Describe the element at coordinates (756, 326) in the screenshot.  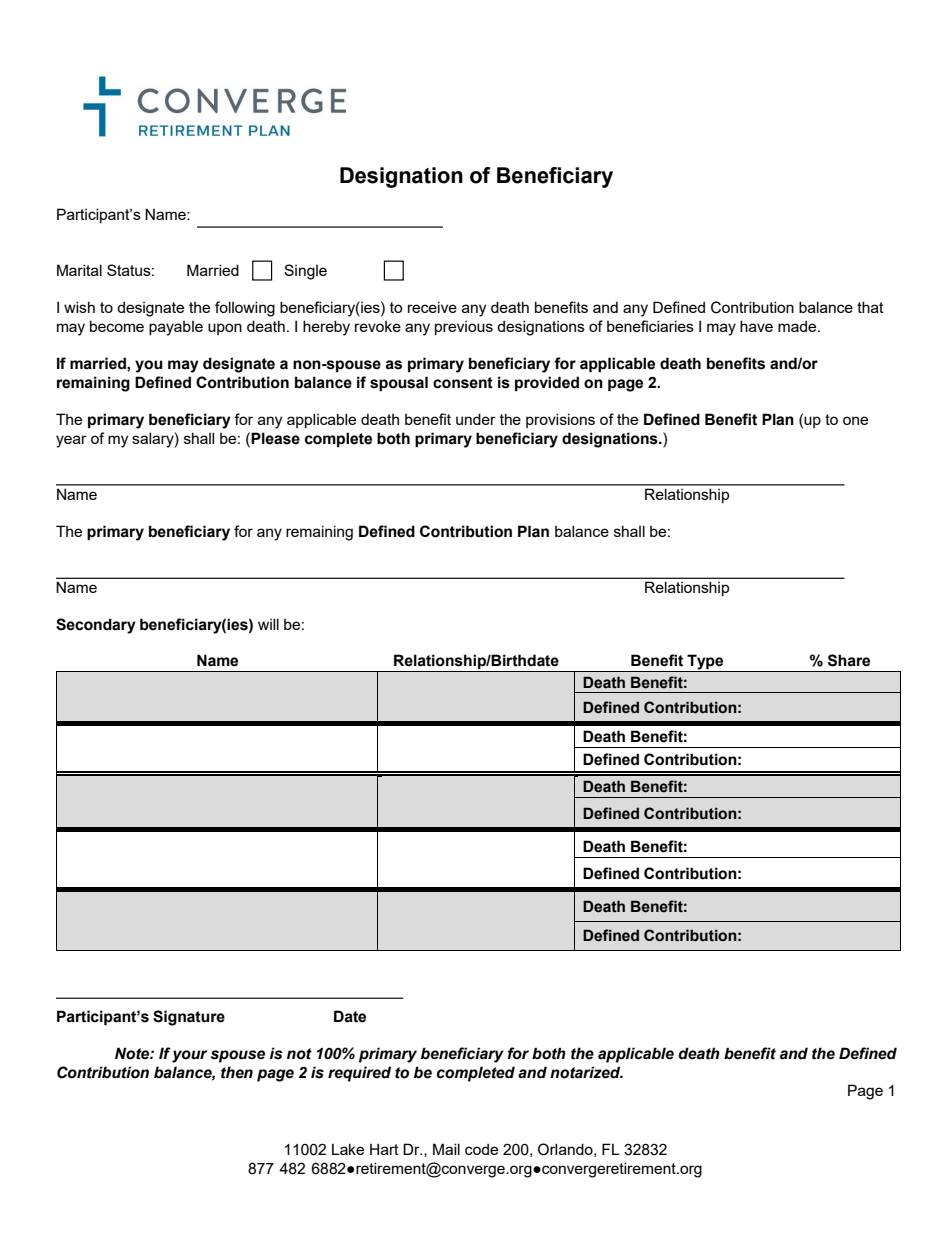
I see `have` at that location.
